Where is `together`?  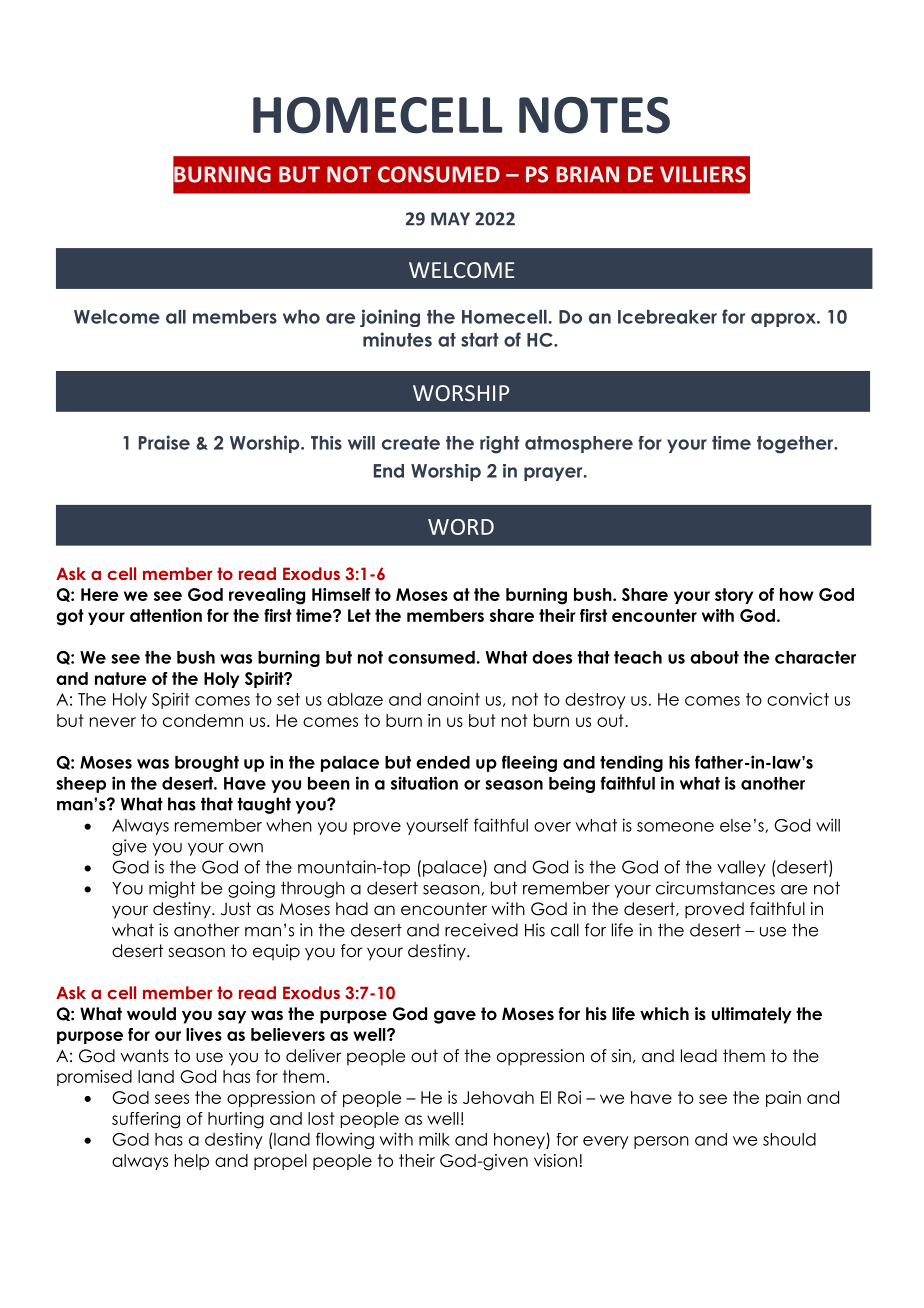
together is located at coordinates (796, 445).
